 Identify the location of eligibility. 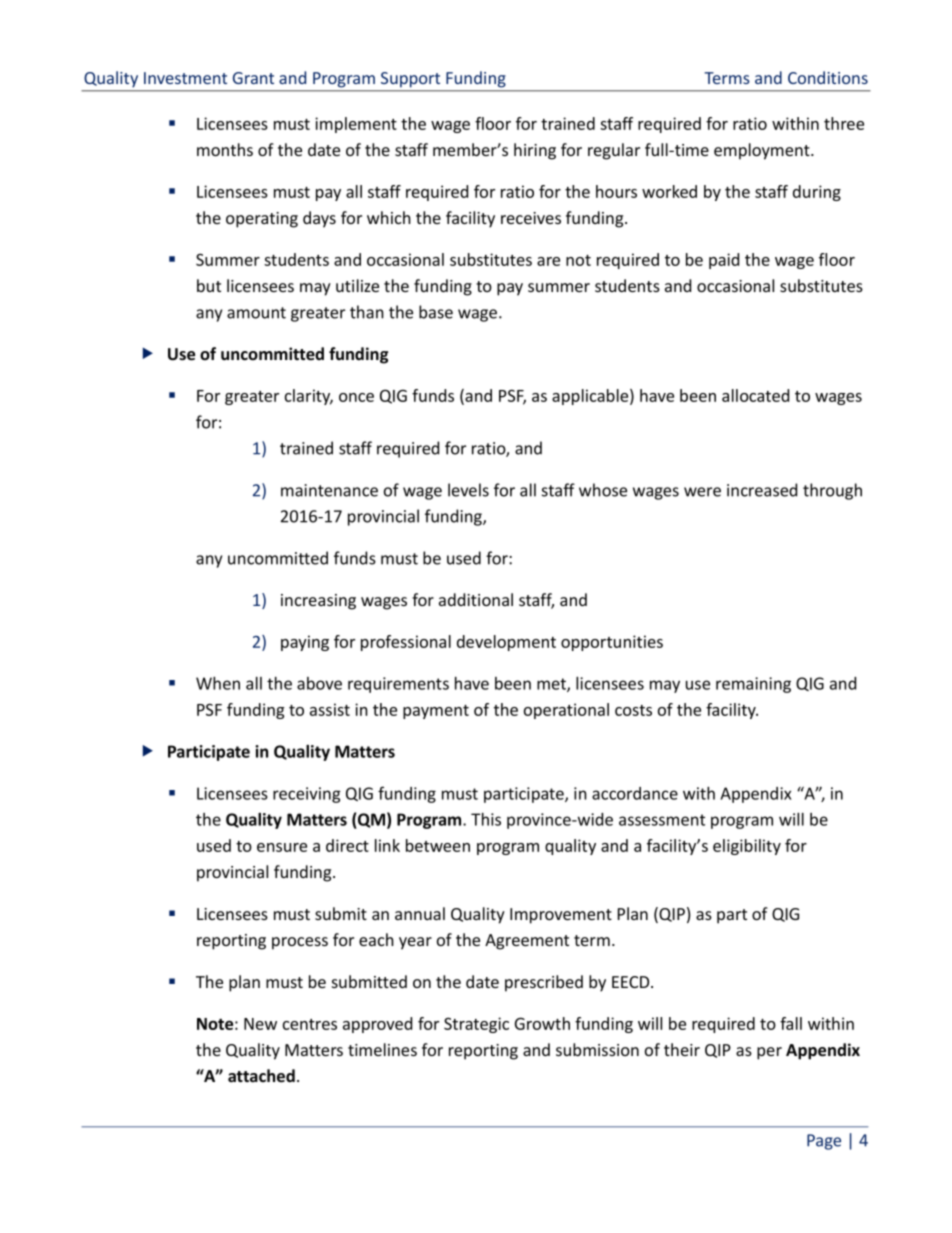
(747, 847).
